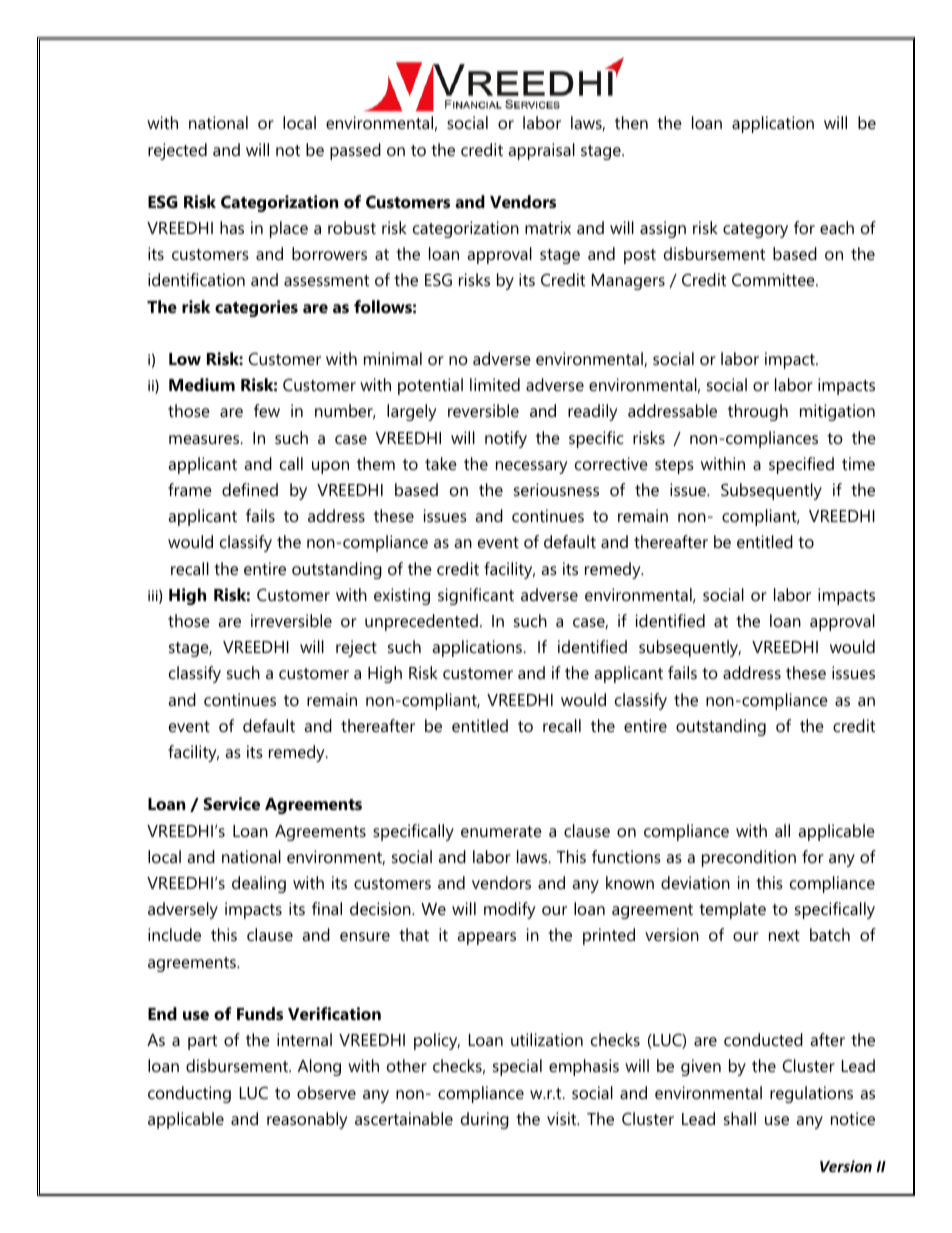 This page has height=1233, width=952. What do you see at coordinates (506, 439) in the page?
I see `notify` at bounding box center [506, 439].
